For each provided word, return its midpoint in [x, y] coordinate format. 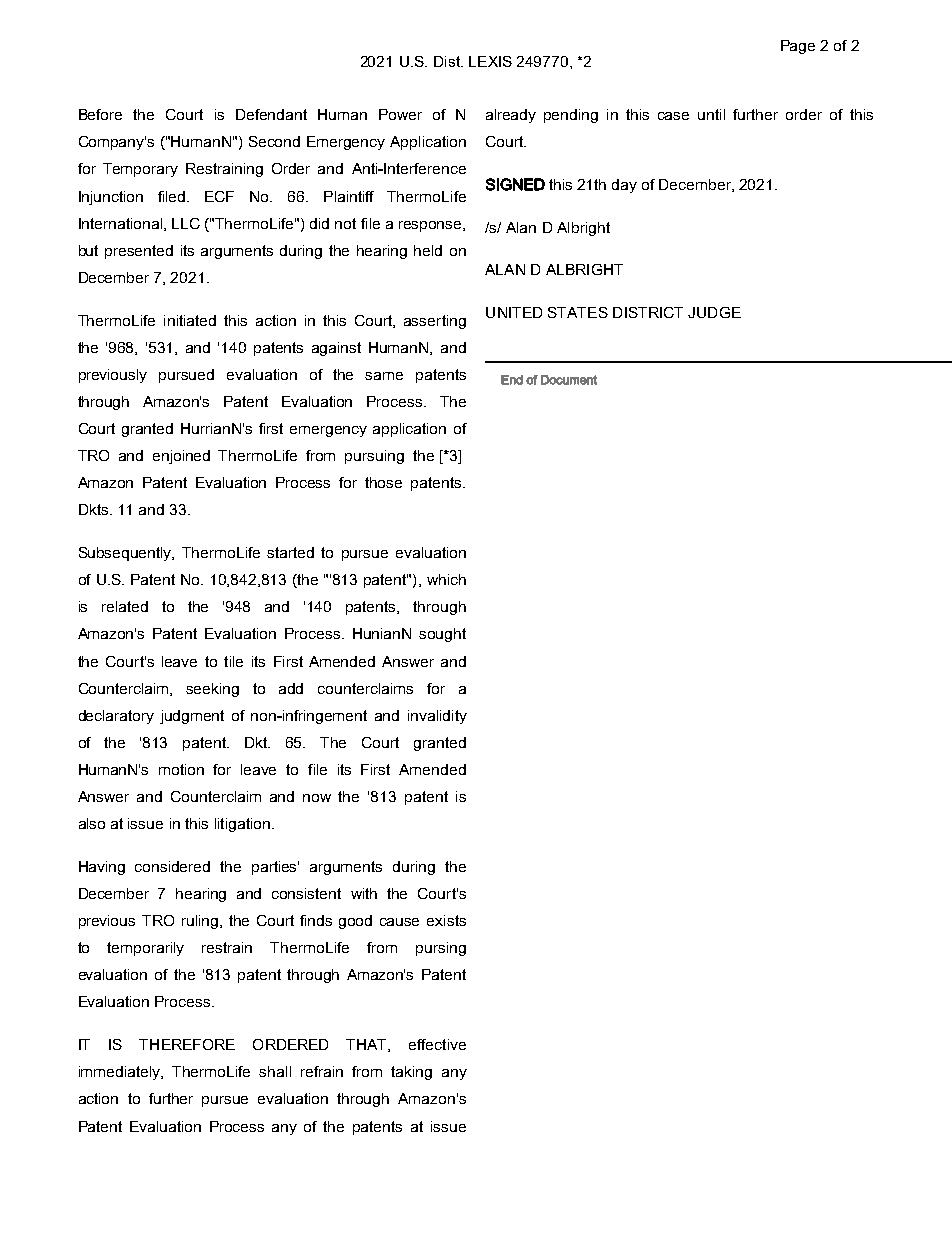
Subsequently [126, 554]
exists [446, 920]
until [711, 114]
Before [100, 114]
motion [181, 769]
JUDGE [714, 312]
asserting [435, 322]
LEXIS [490, 61]
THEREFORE [187, 1044]
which [446, 579]
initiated [190, 320]
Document [569, 380]
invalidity [437, 717]
